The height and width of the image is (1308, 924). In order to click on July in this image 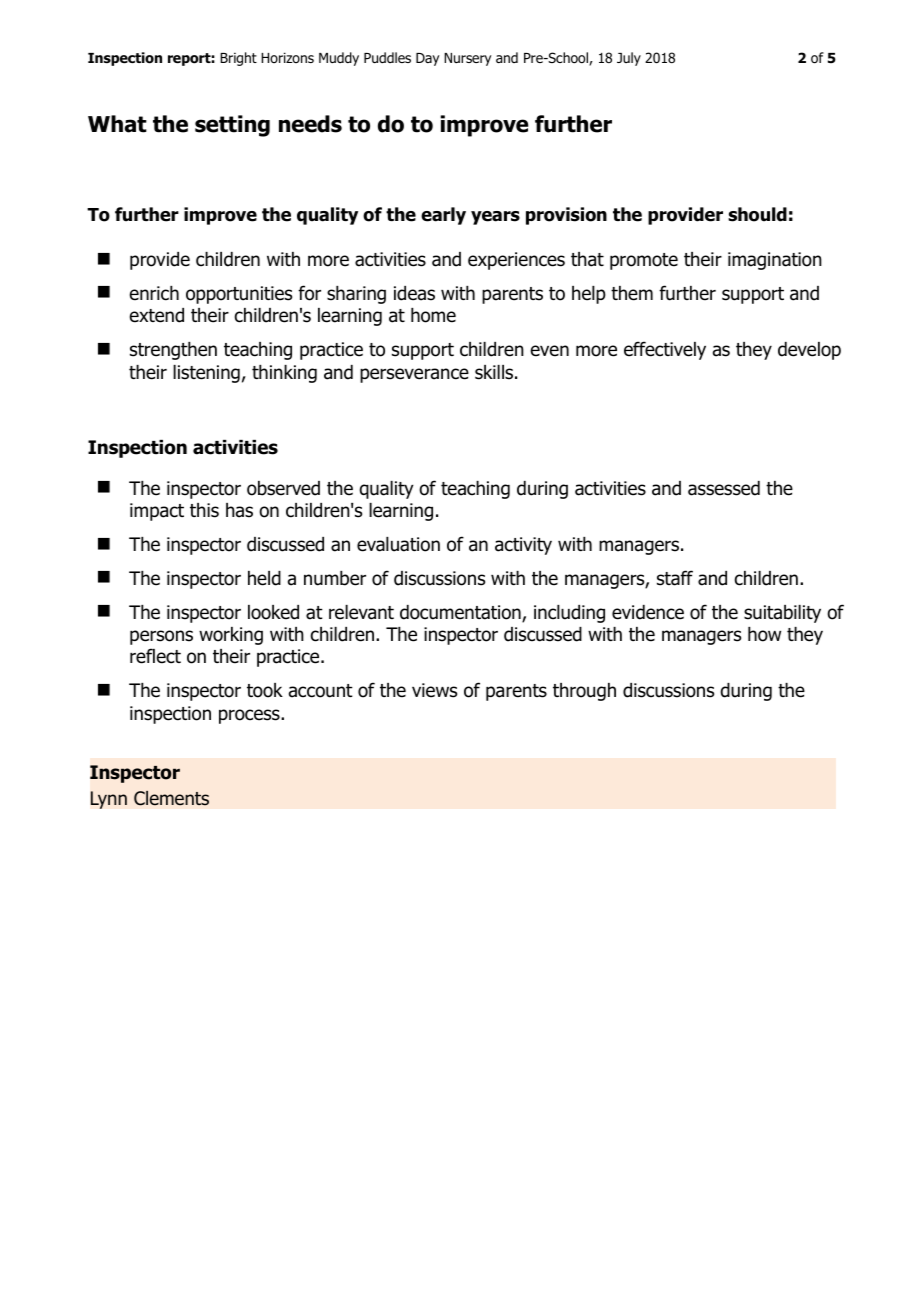, I will do `click(629, 59)`.
